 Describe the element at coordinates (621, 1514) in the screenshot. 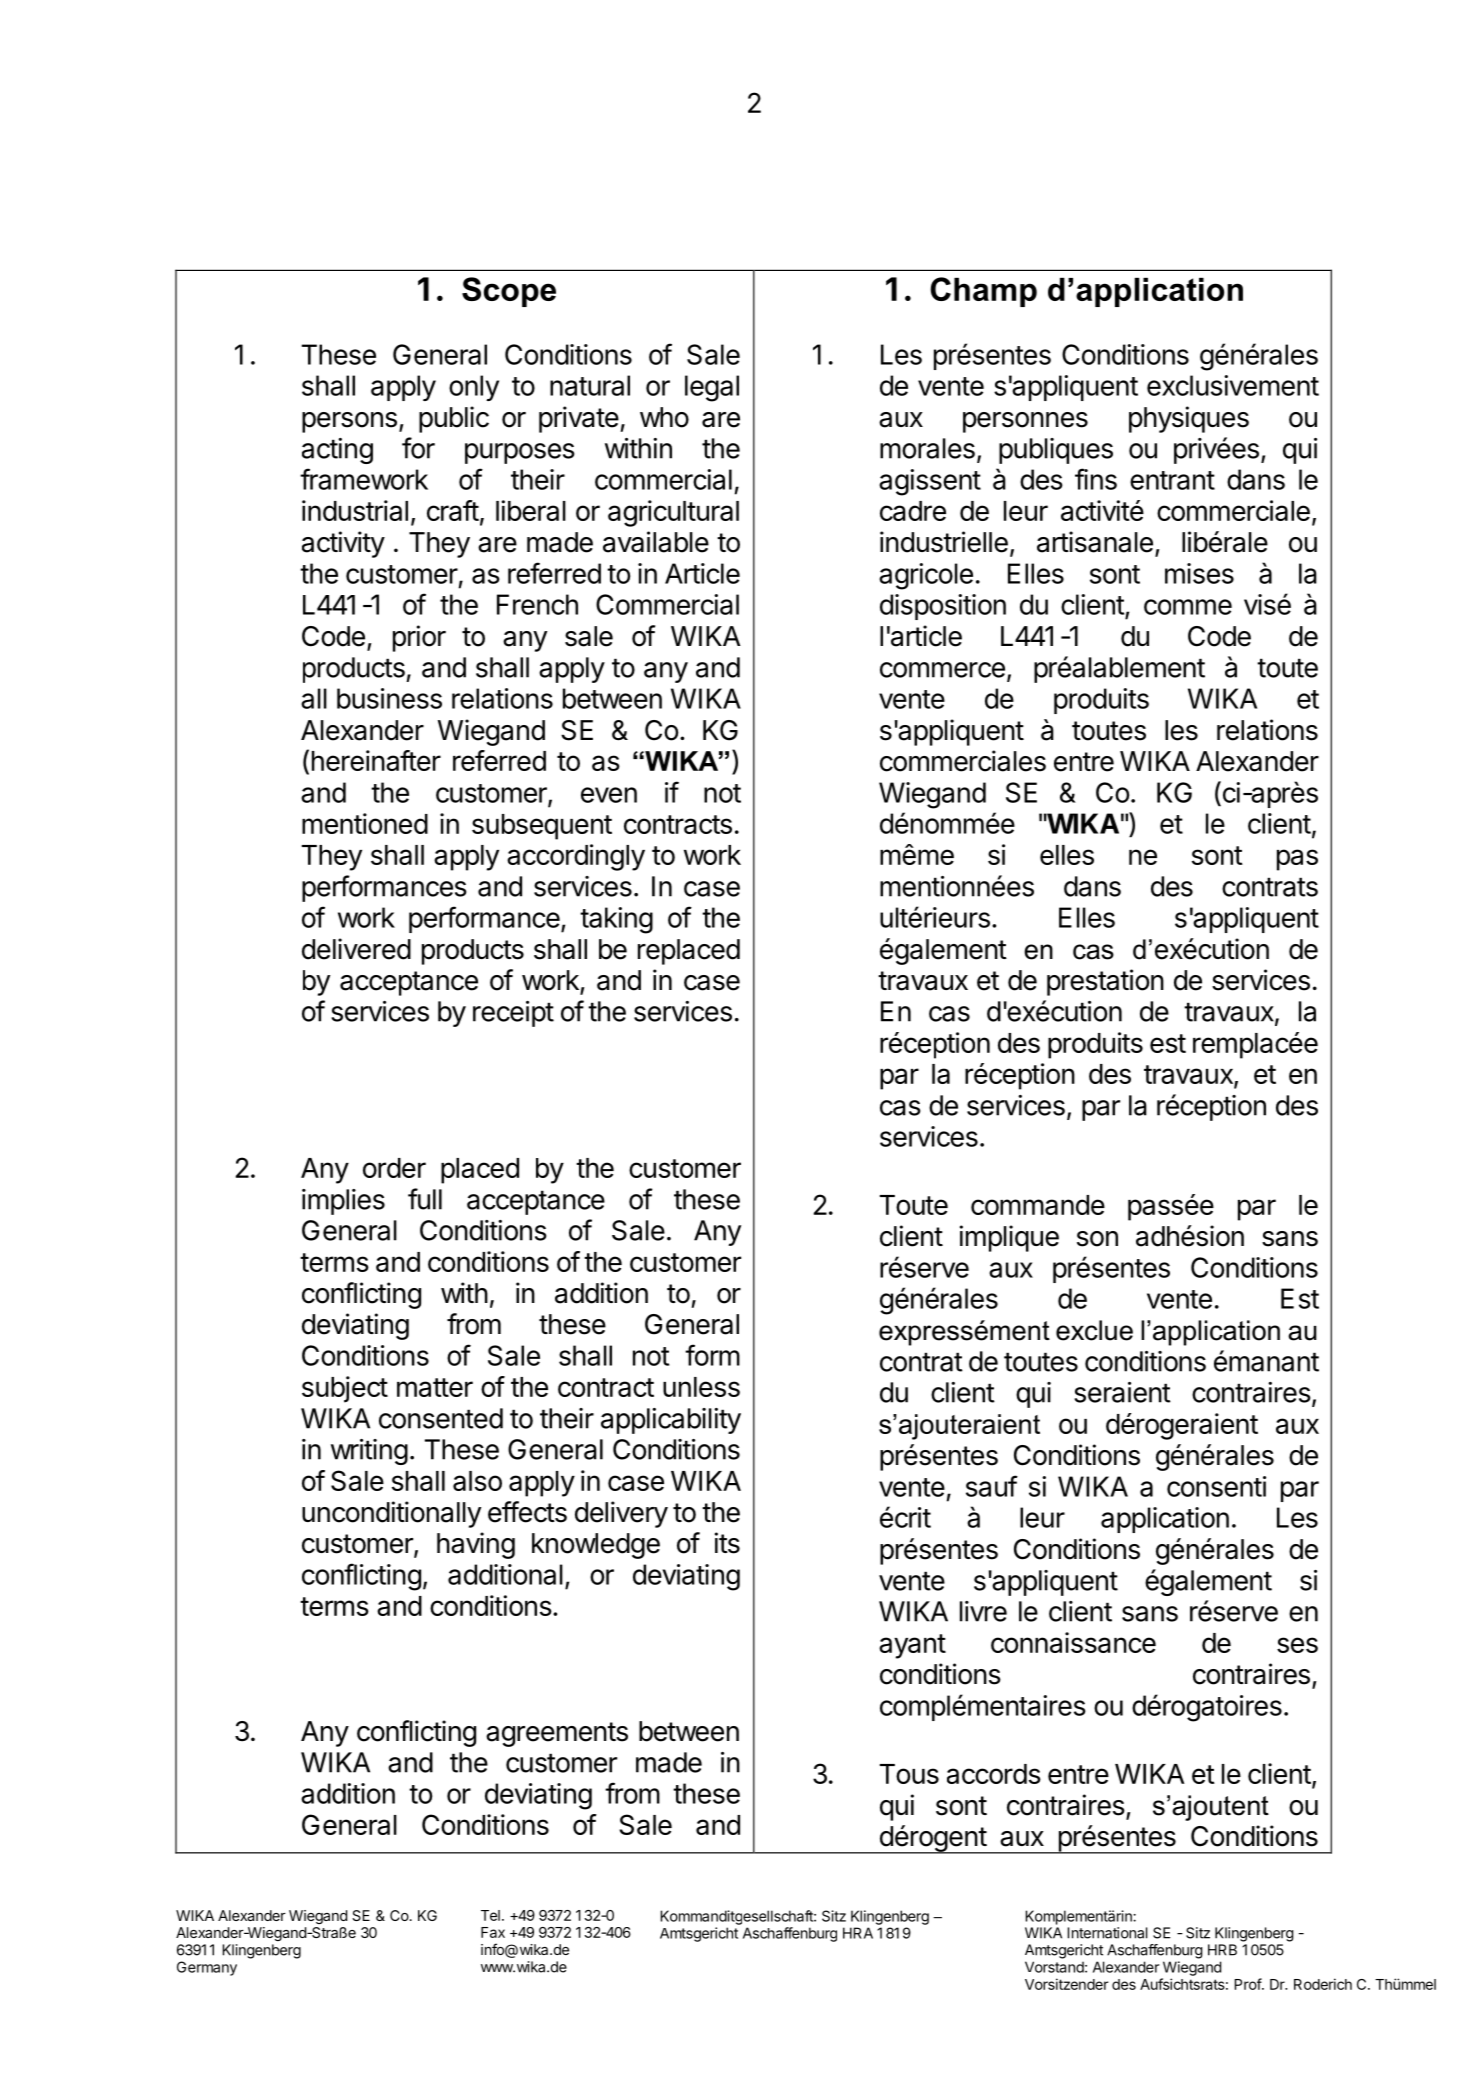

I see `delivery` at that location.
